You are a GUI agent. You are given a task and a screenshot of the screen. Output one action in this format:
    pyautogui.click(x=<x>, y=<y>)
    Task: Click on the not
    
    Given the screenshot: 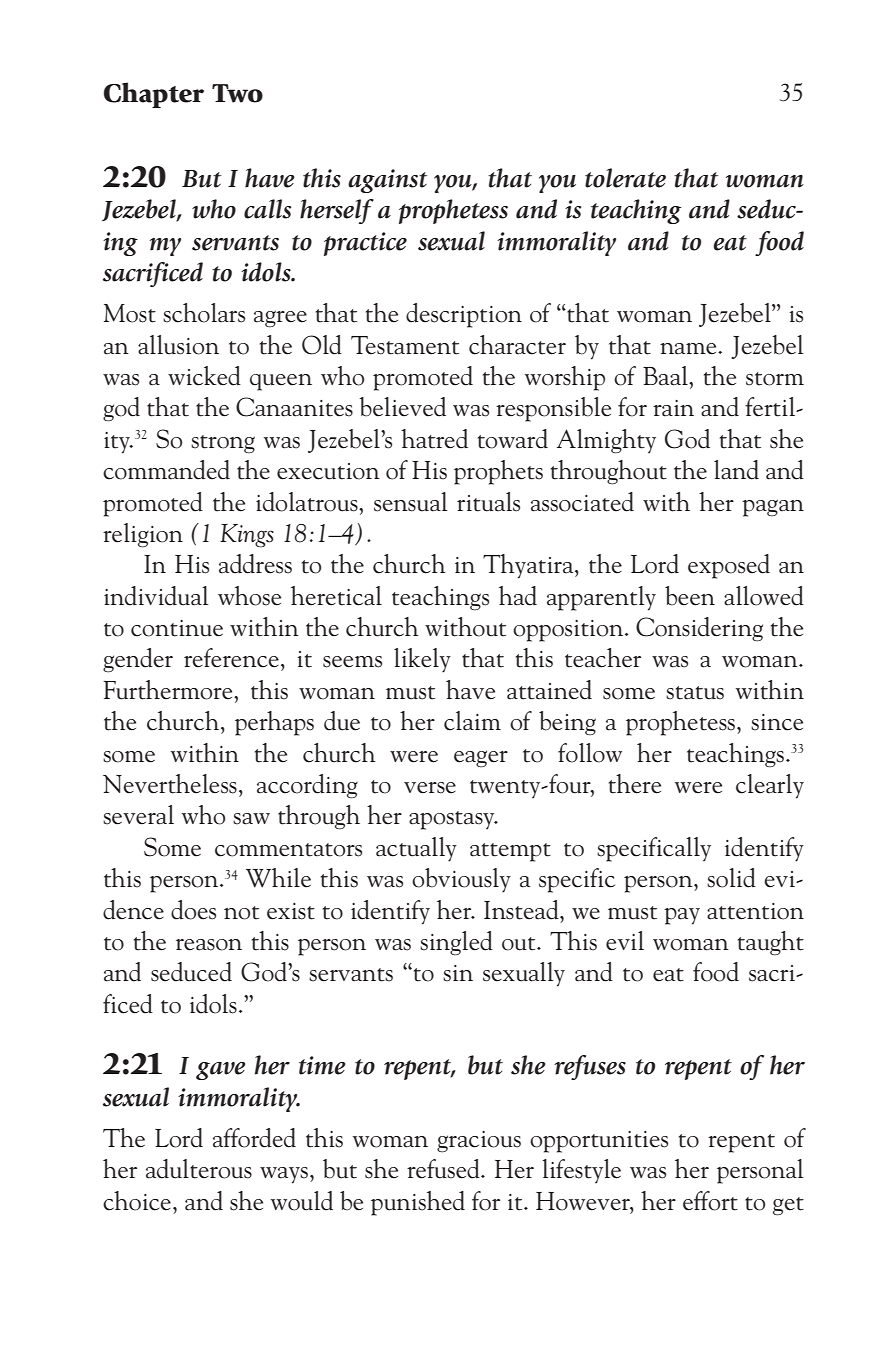 What is the action you would take?
    pyautogui.click(x=241, y=913)
